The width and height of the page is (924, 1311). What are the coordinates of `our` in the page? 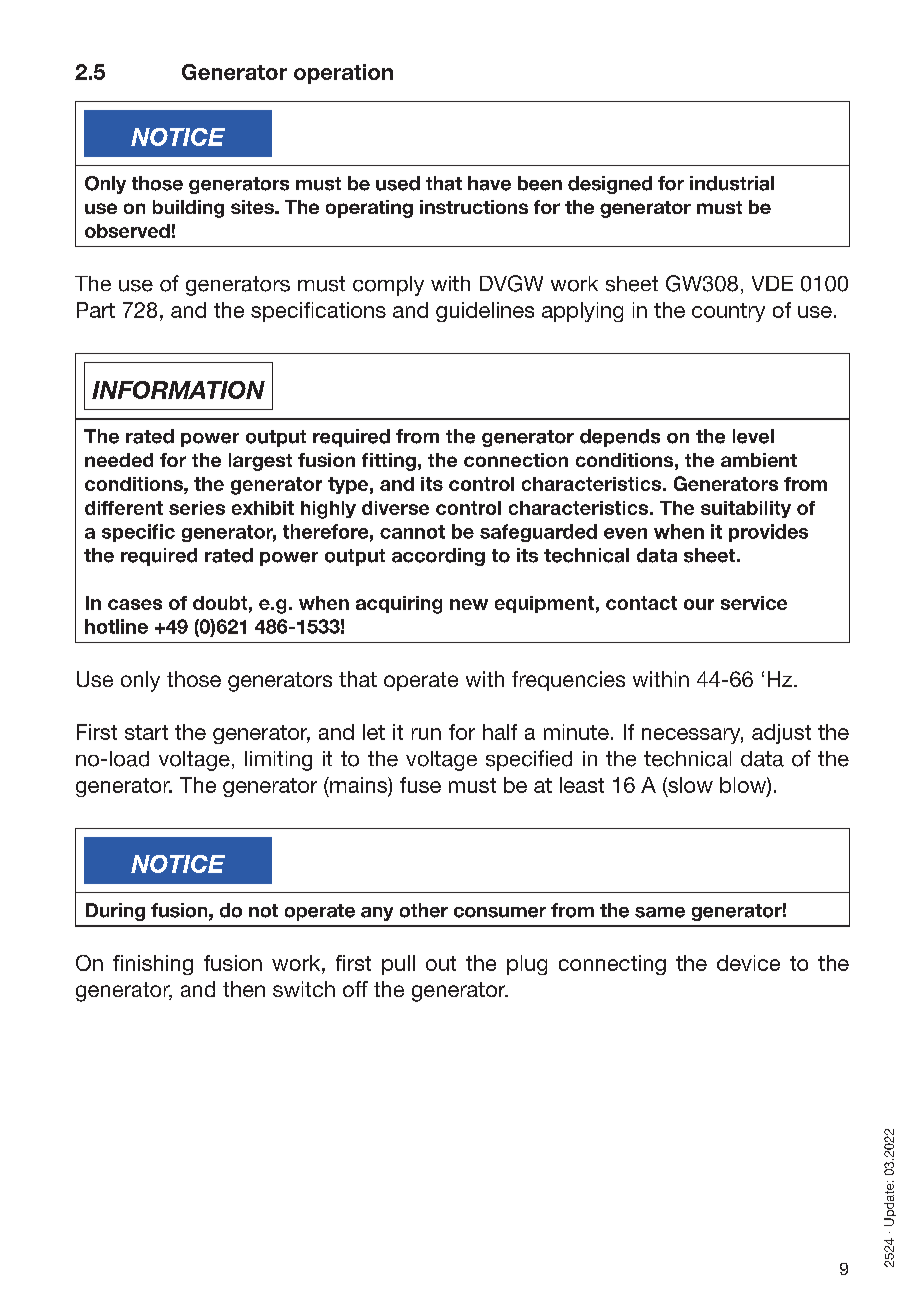 It's located at (699, 604).
